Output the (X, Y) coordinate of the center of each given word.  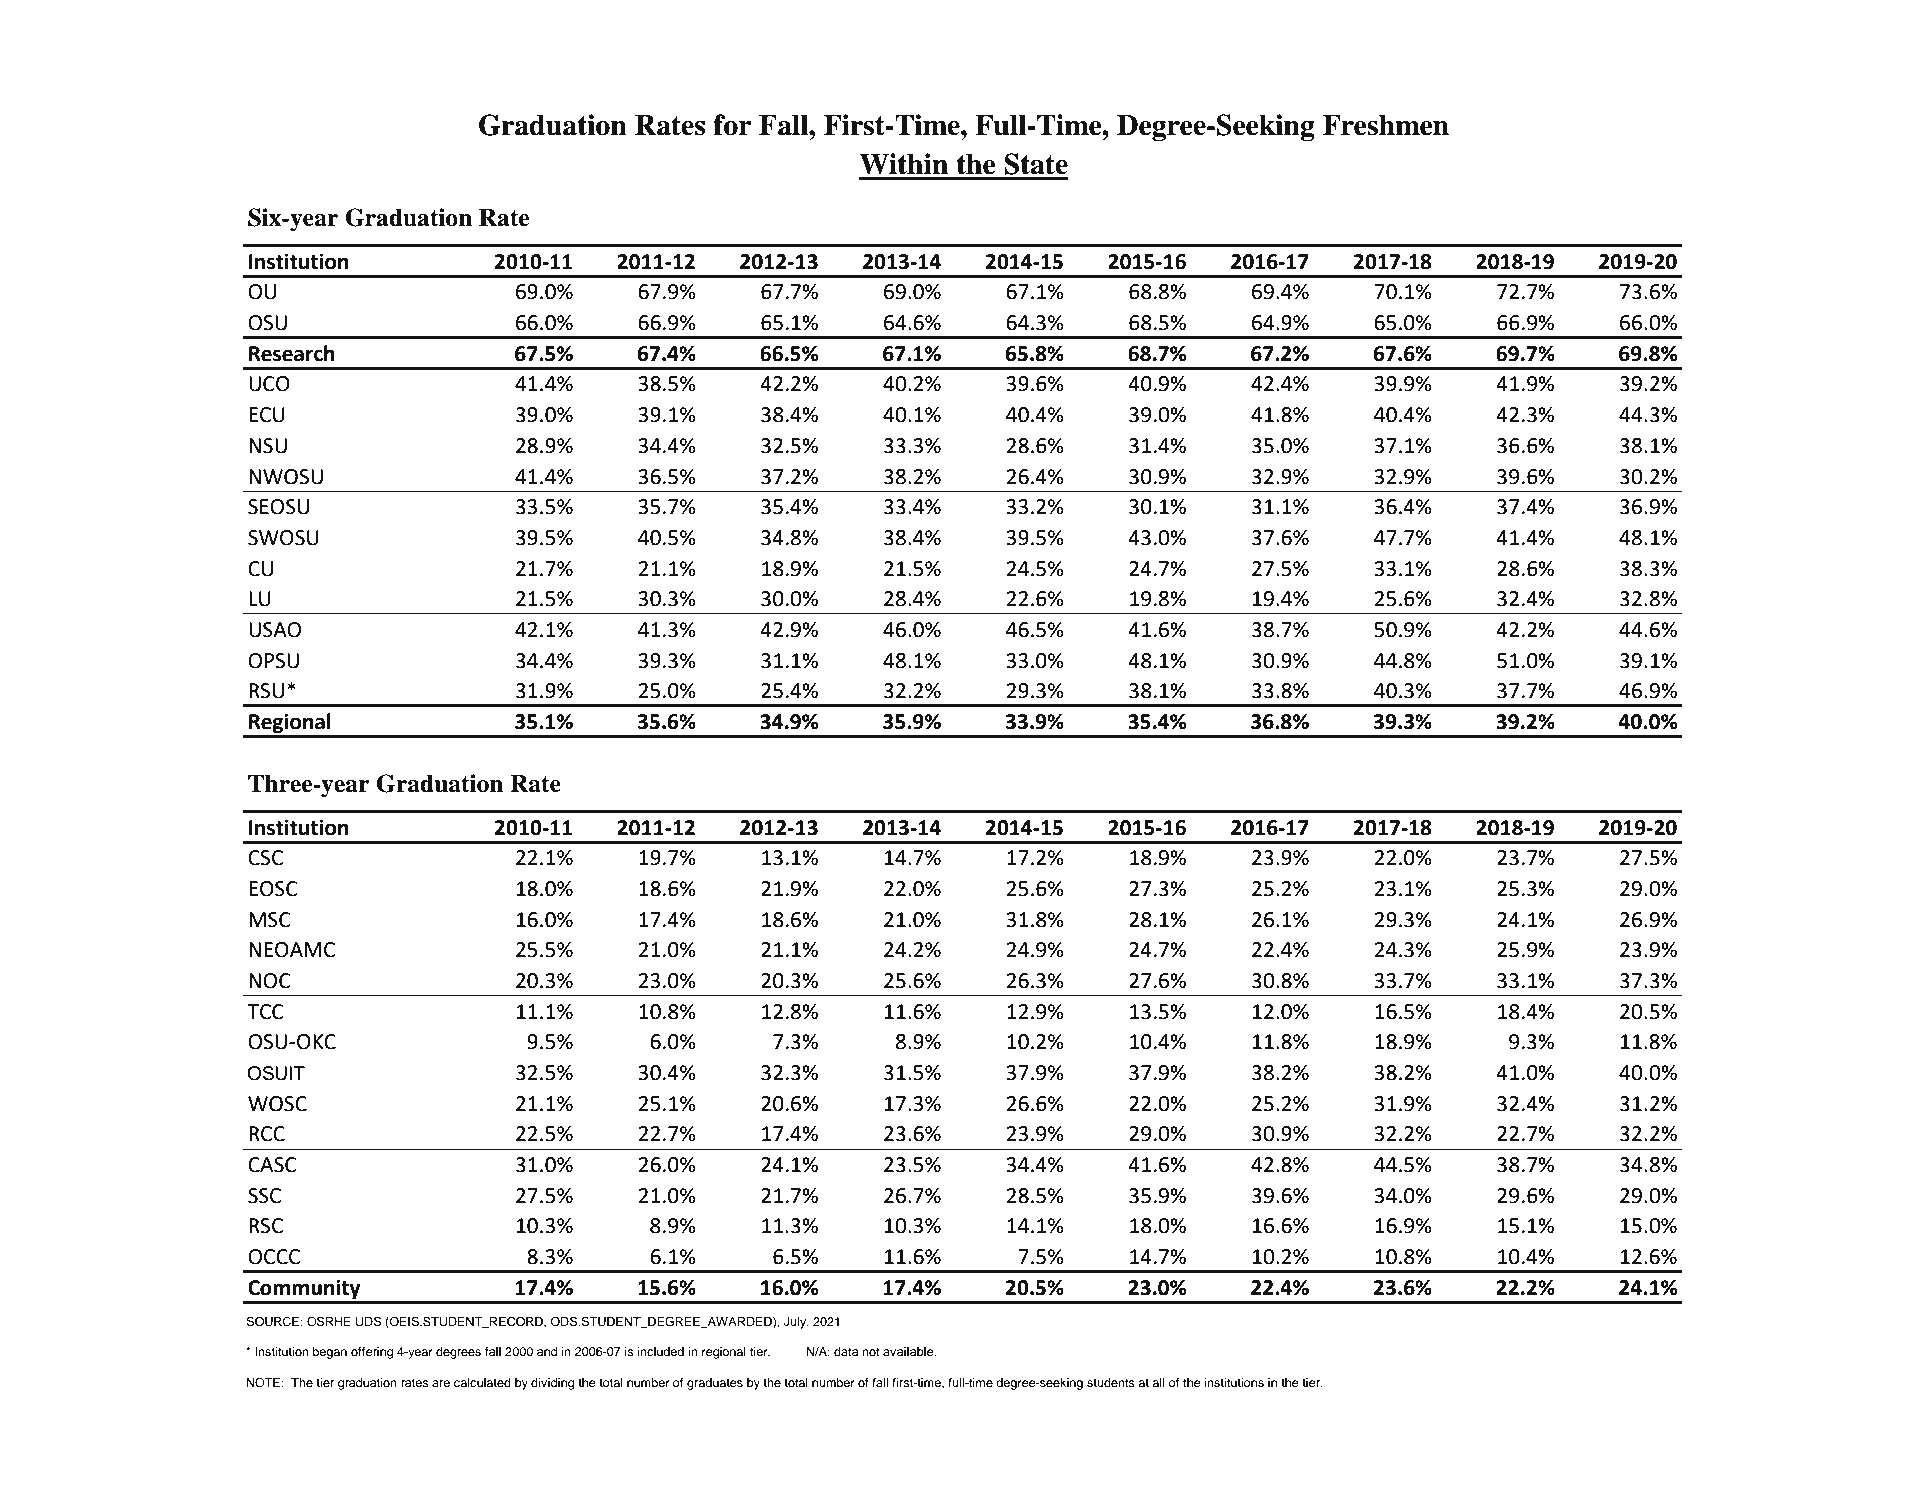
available (909, 1351)
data (846, 1351)
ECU (267, 415)
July (796, 1323)
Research (292, 353)
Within (903, 164)
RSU (266, 691)
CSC (265, 858)
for (732, 125)
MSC (270, 920)
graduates (715, 1384)
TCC (265, 1012)
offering (372, 1353)
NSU (268, 446)
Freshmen (1386, 125)
